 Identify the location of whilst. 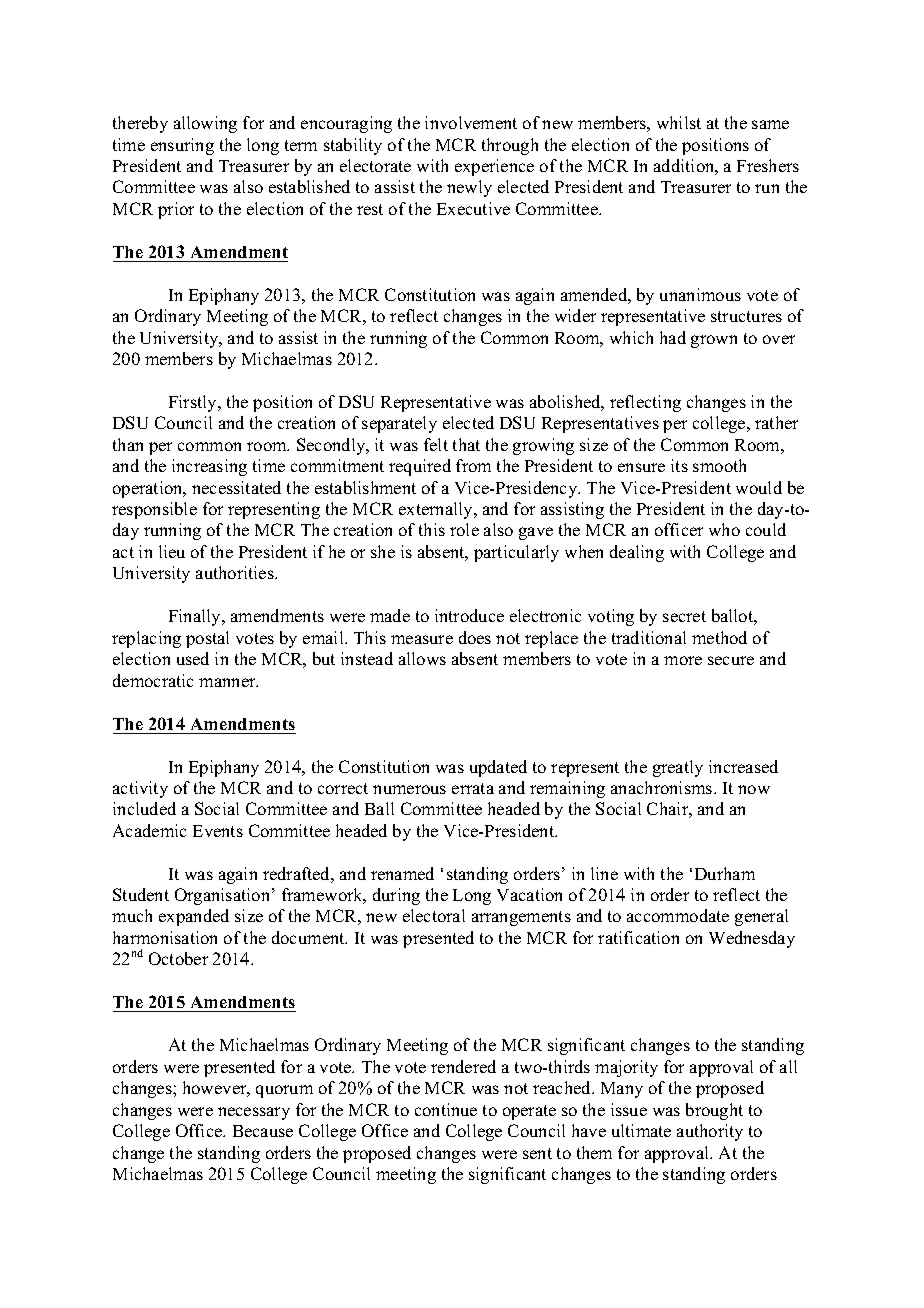
(679, 122).
